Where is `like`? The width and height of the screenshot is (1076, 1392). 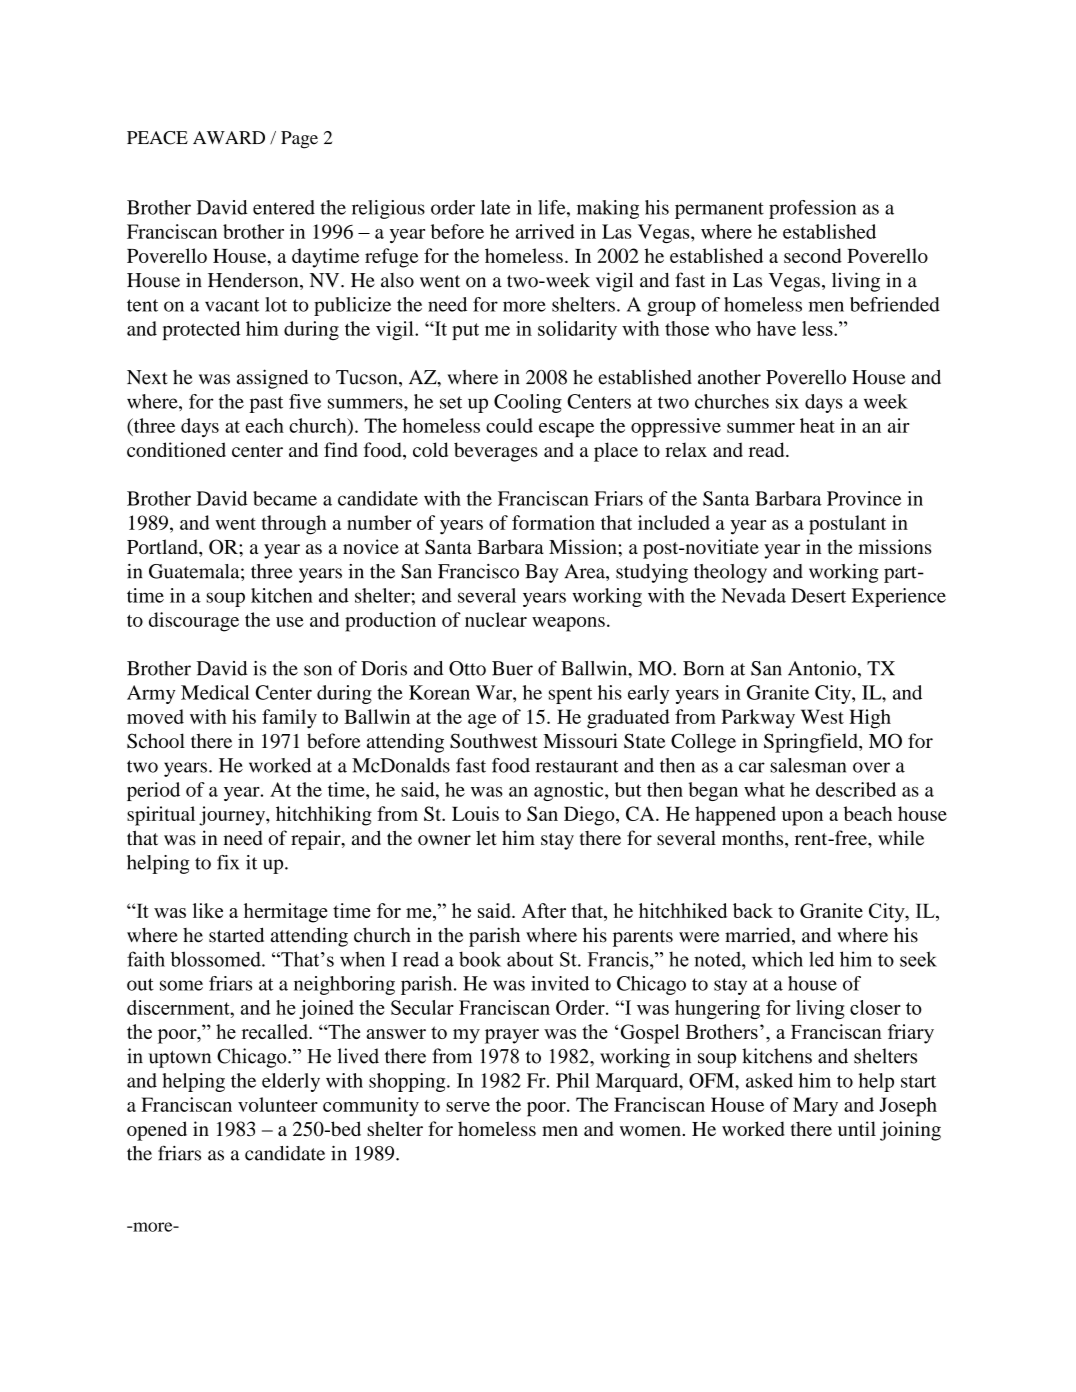
like is located at coordinates (208, 910).
